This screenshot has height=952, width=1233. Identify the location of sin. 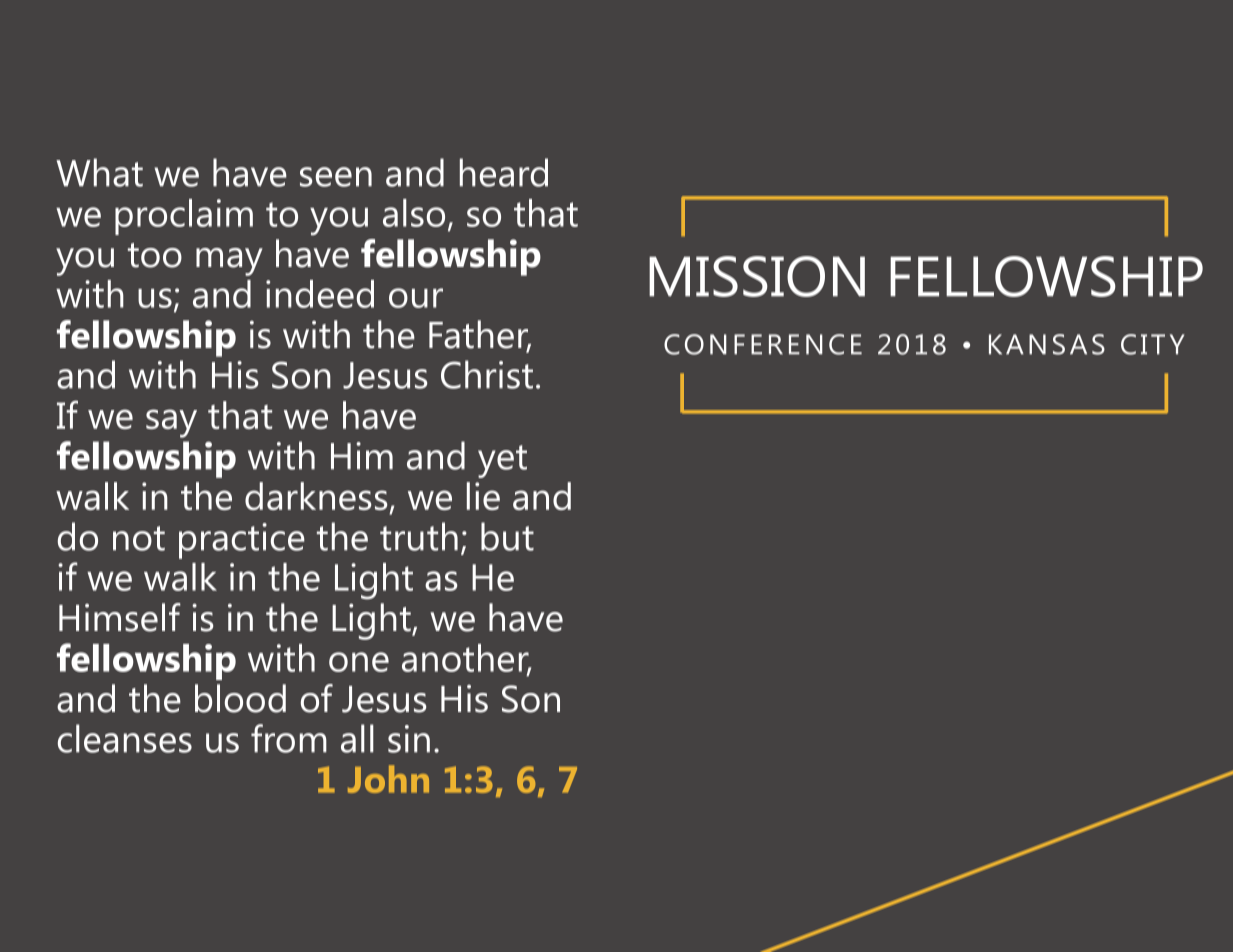
(409, 739).
